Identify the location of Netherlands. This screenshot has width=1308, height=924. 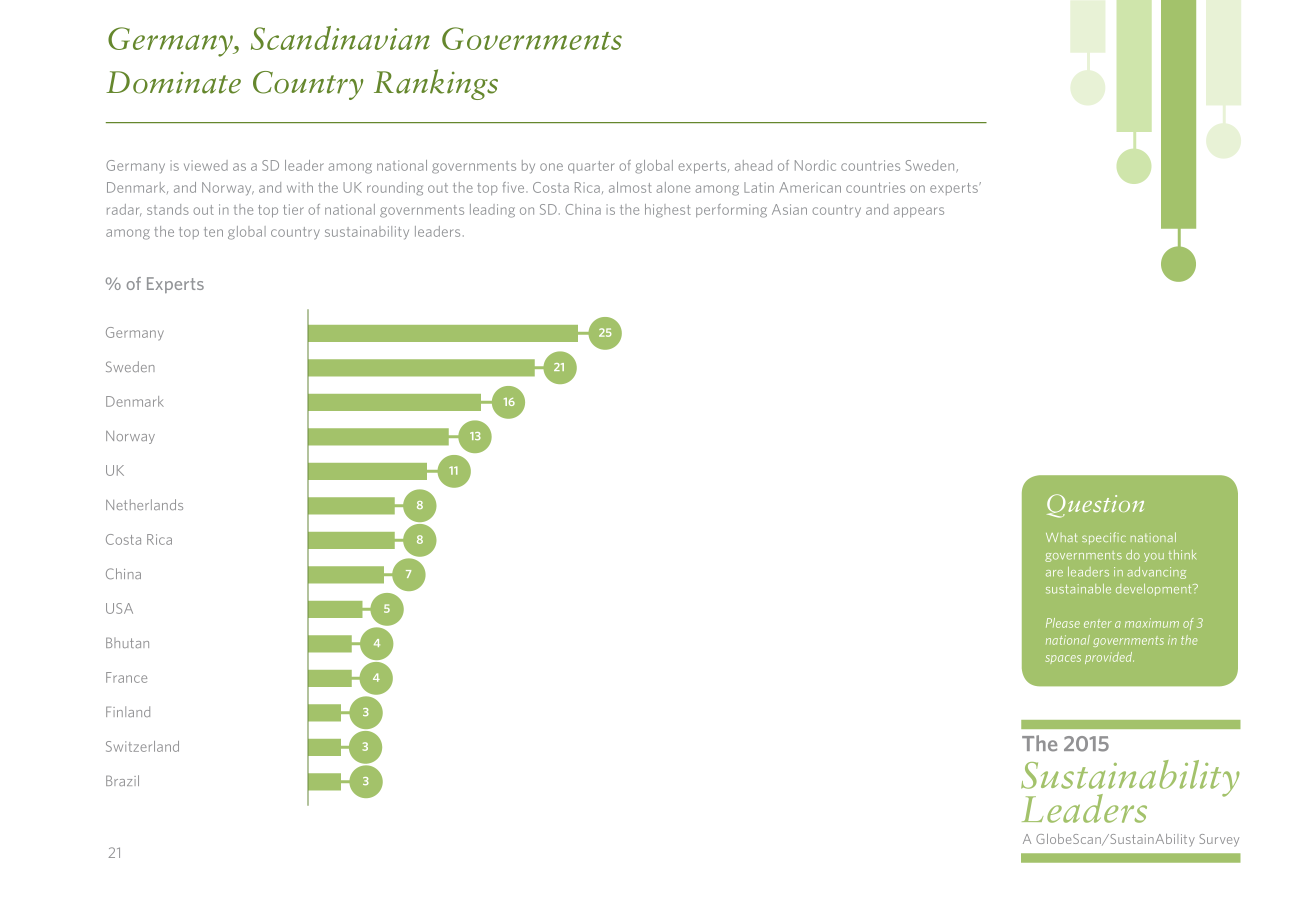
(144, 504).
